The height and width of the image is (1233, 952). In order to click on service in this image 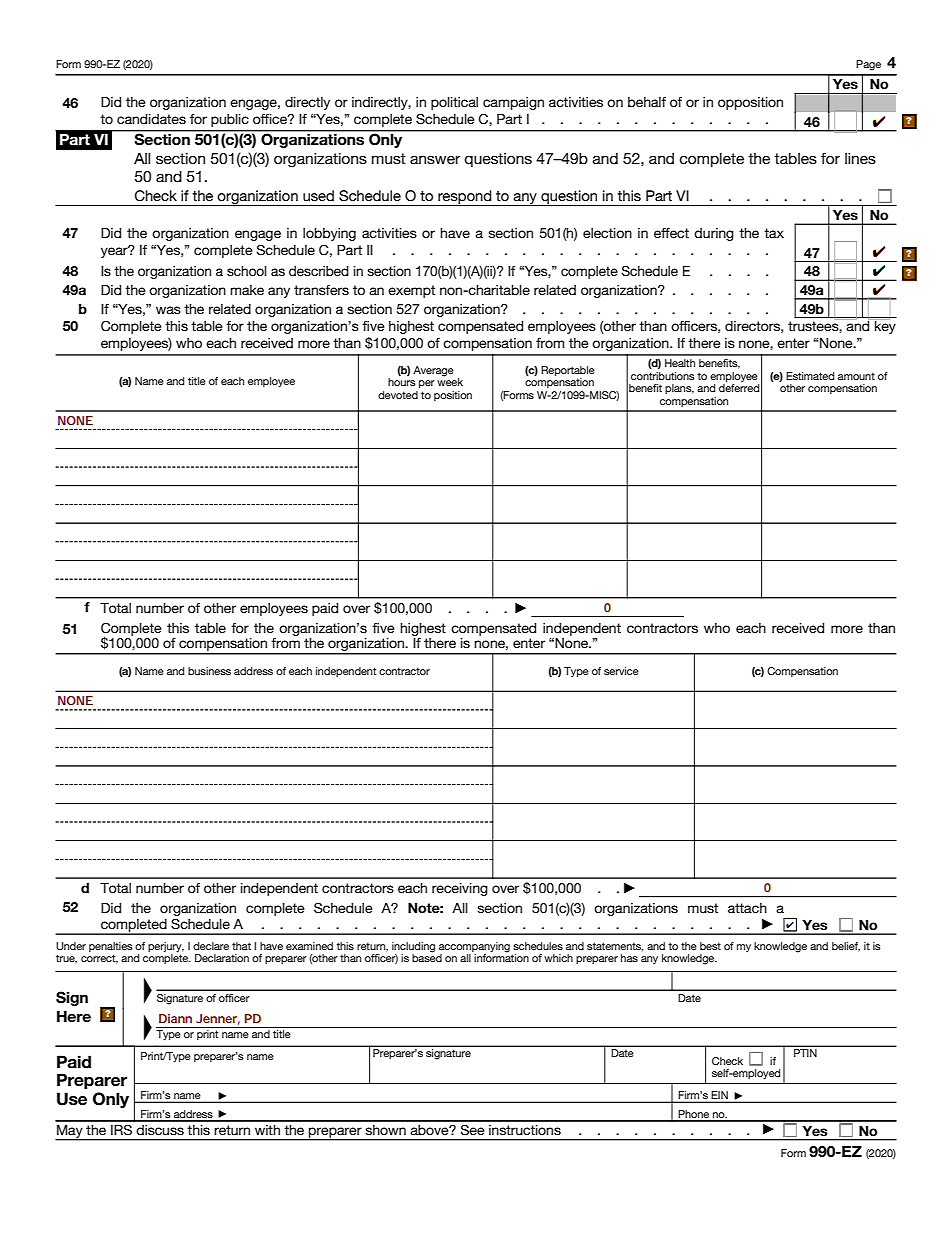, I will do `click(621, 671)`.
